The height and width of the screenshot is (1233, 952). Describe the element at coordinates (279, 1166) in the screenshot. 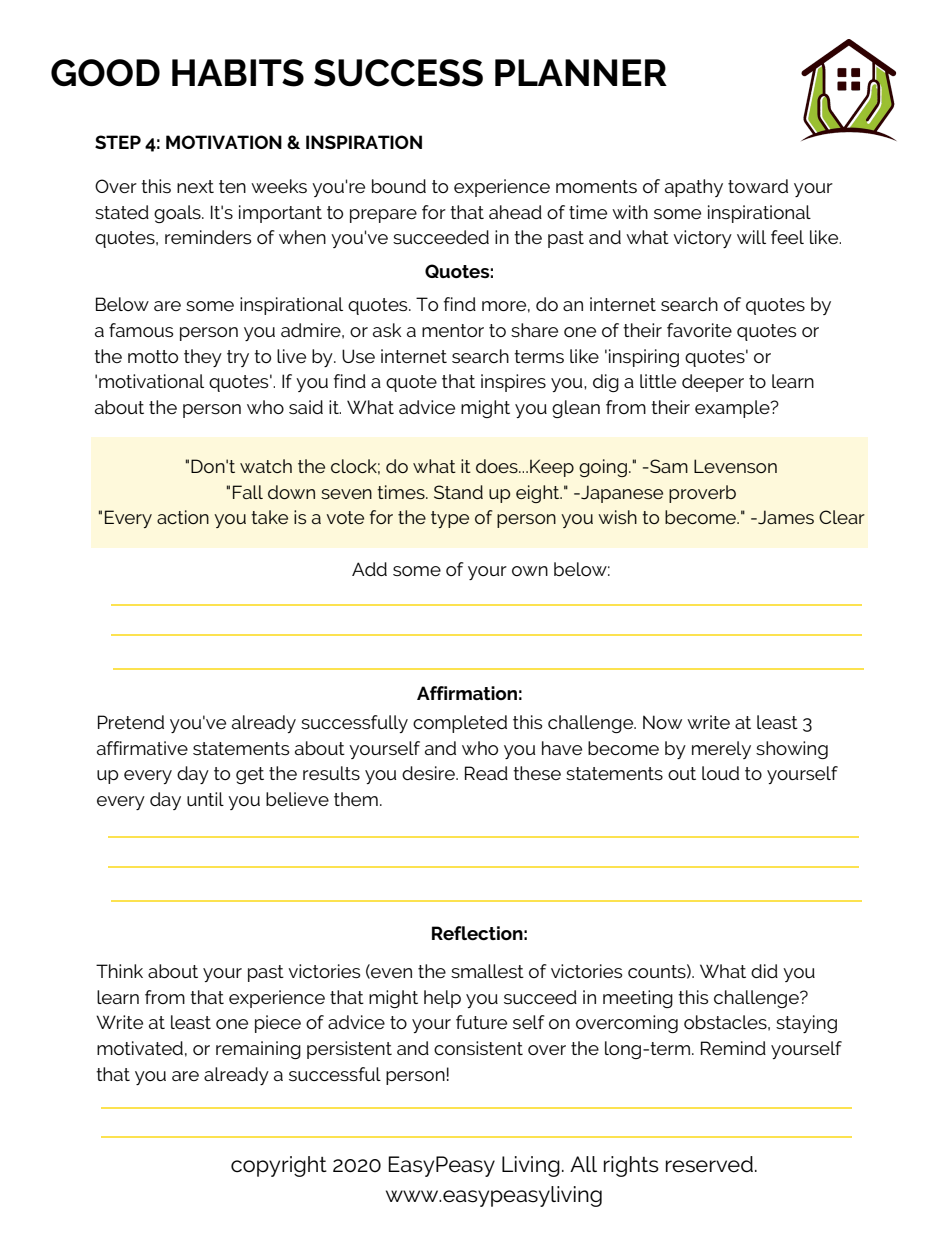

I see `copyright` at that location.
